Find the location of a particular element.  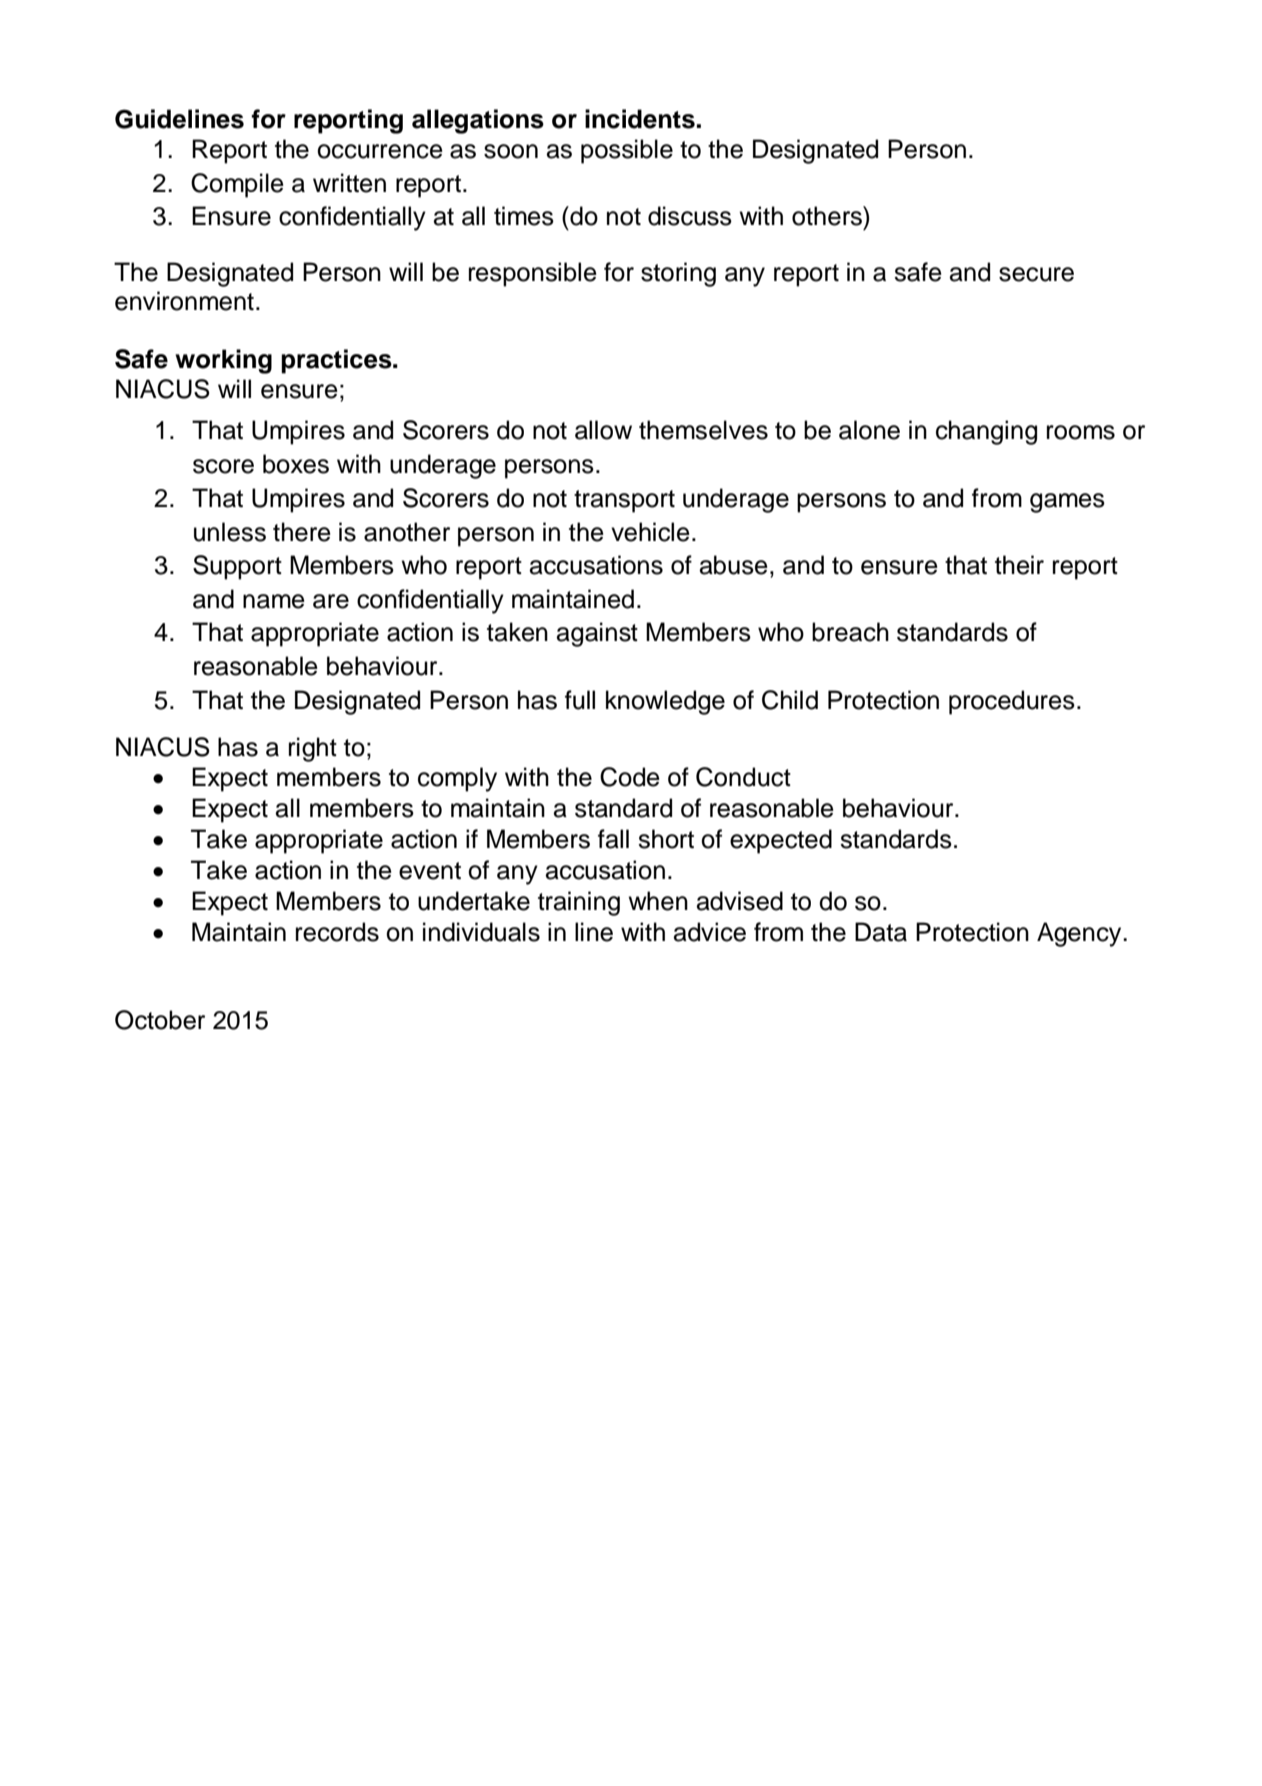

October is located at coordinates (160, 1020).
